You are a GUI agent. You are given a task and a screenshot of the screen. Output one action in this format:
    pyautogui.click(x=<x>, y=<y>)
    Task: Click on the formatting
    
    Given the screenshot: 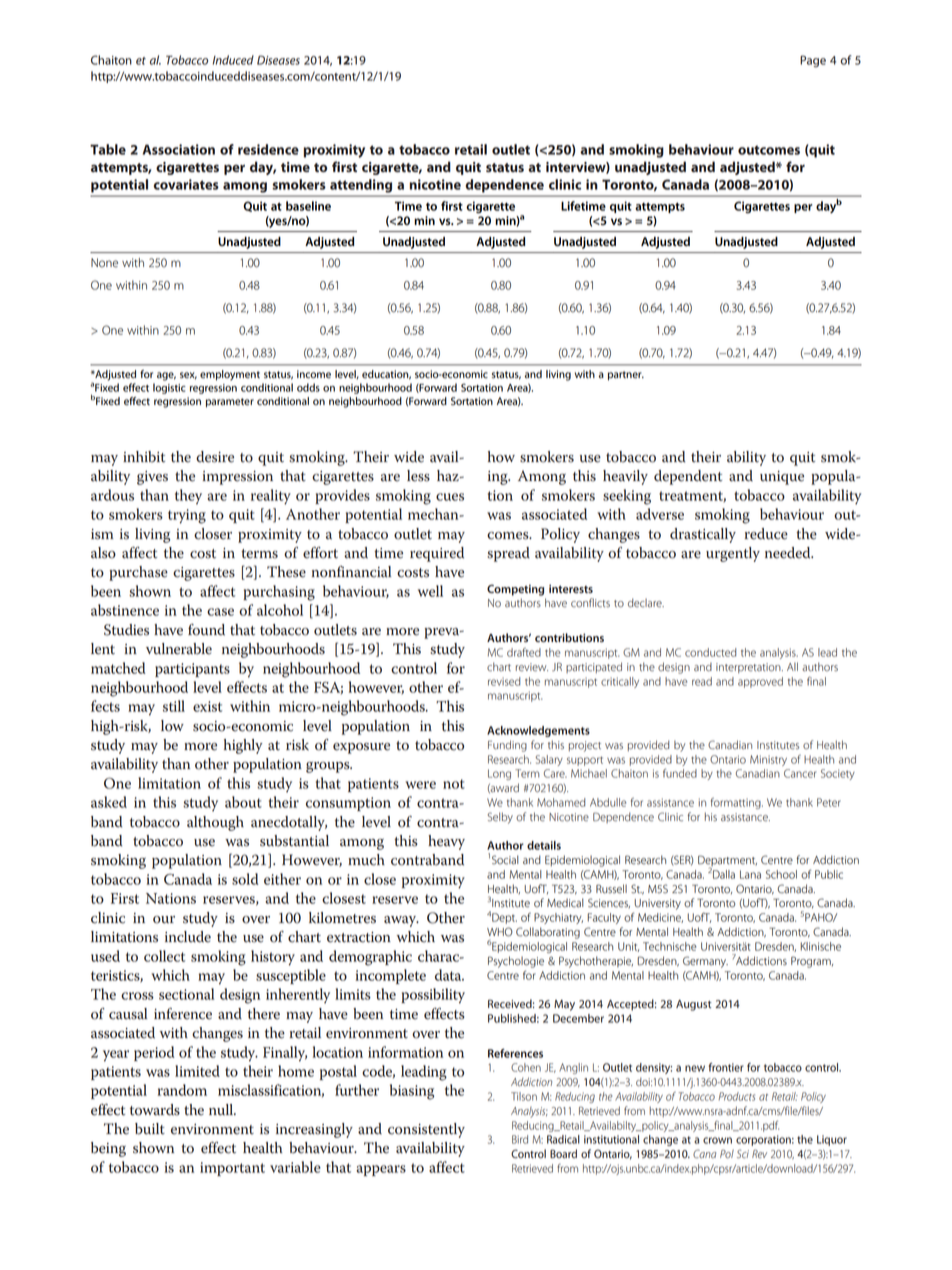 What is the action you would take?
    pyautogui.click(x=737, y=803)
